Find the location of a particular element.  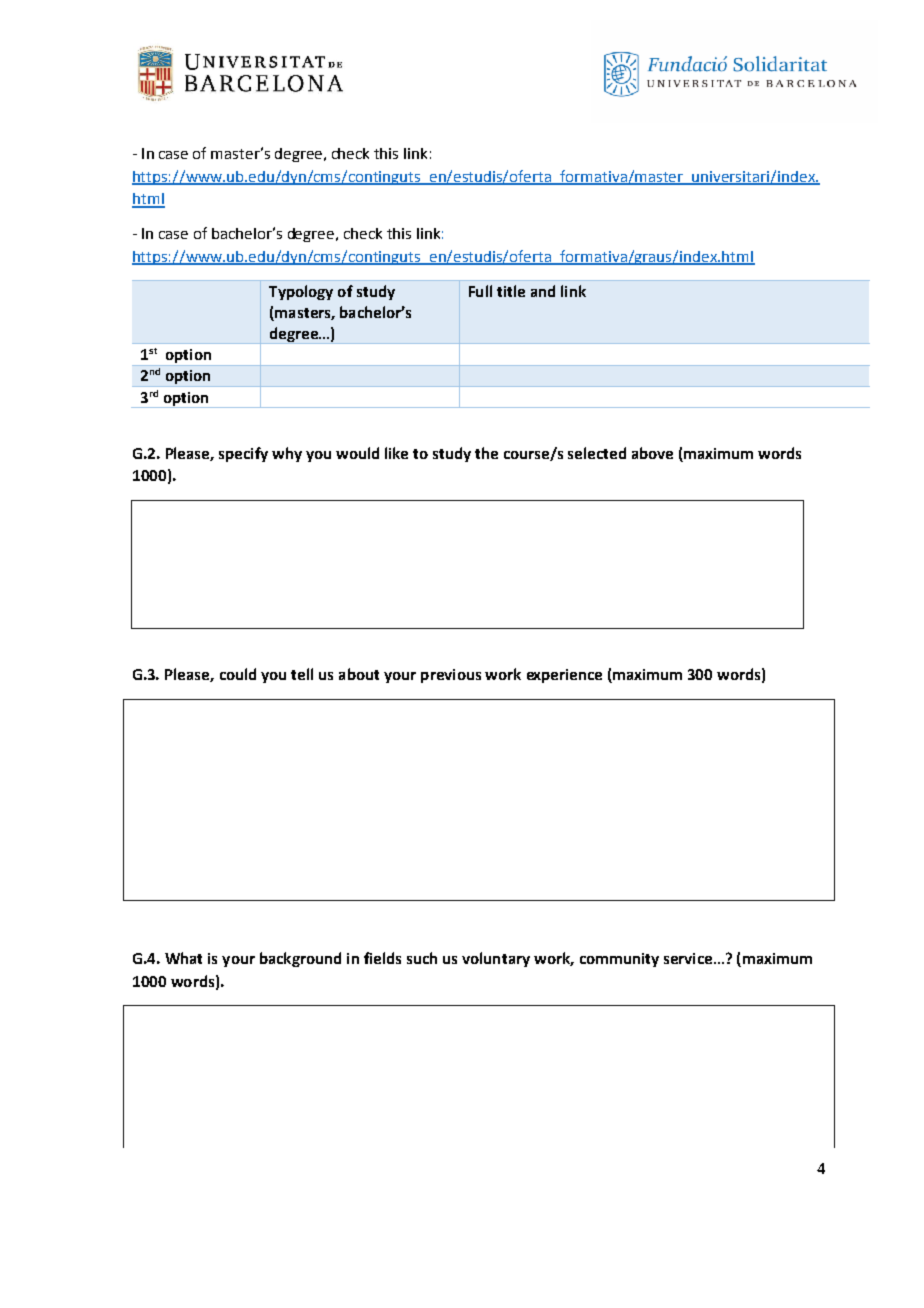

Typology is located at coordinates (301, 292).
